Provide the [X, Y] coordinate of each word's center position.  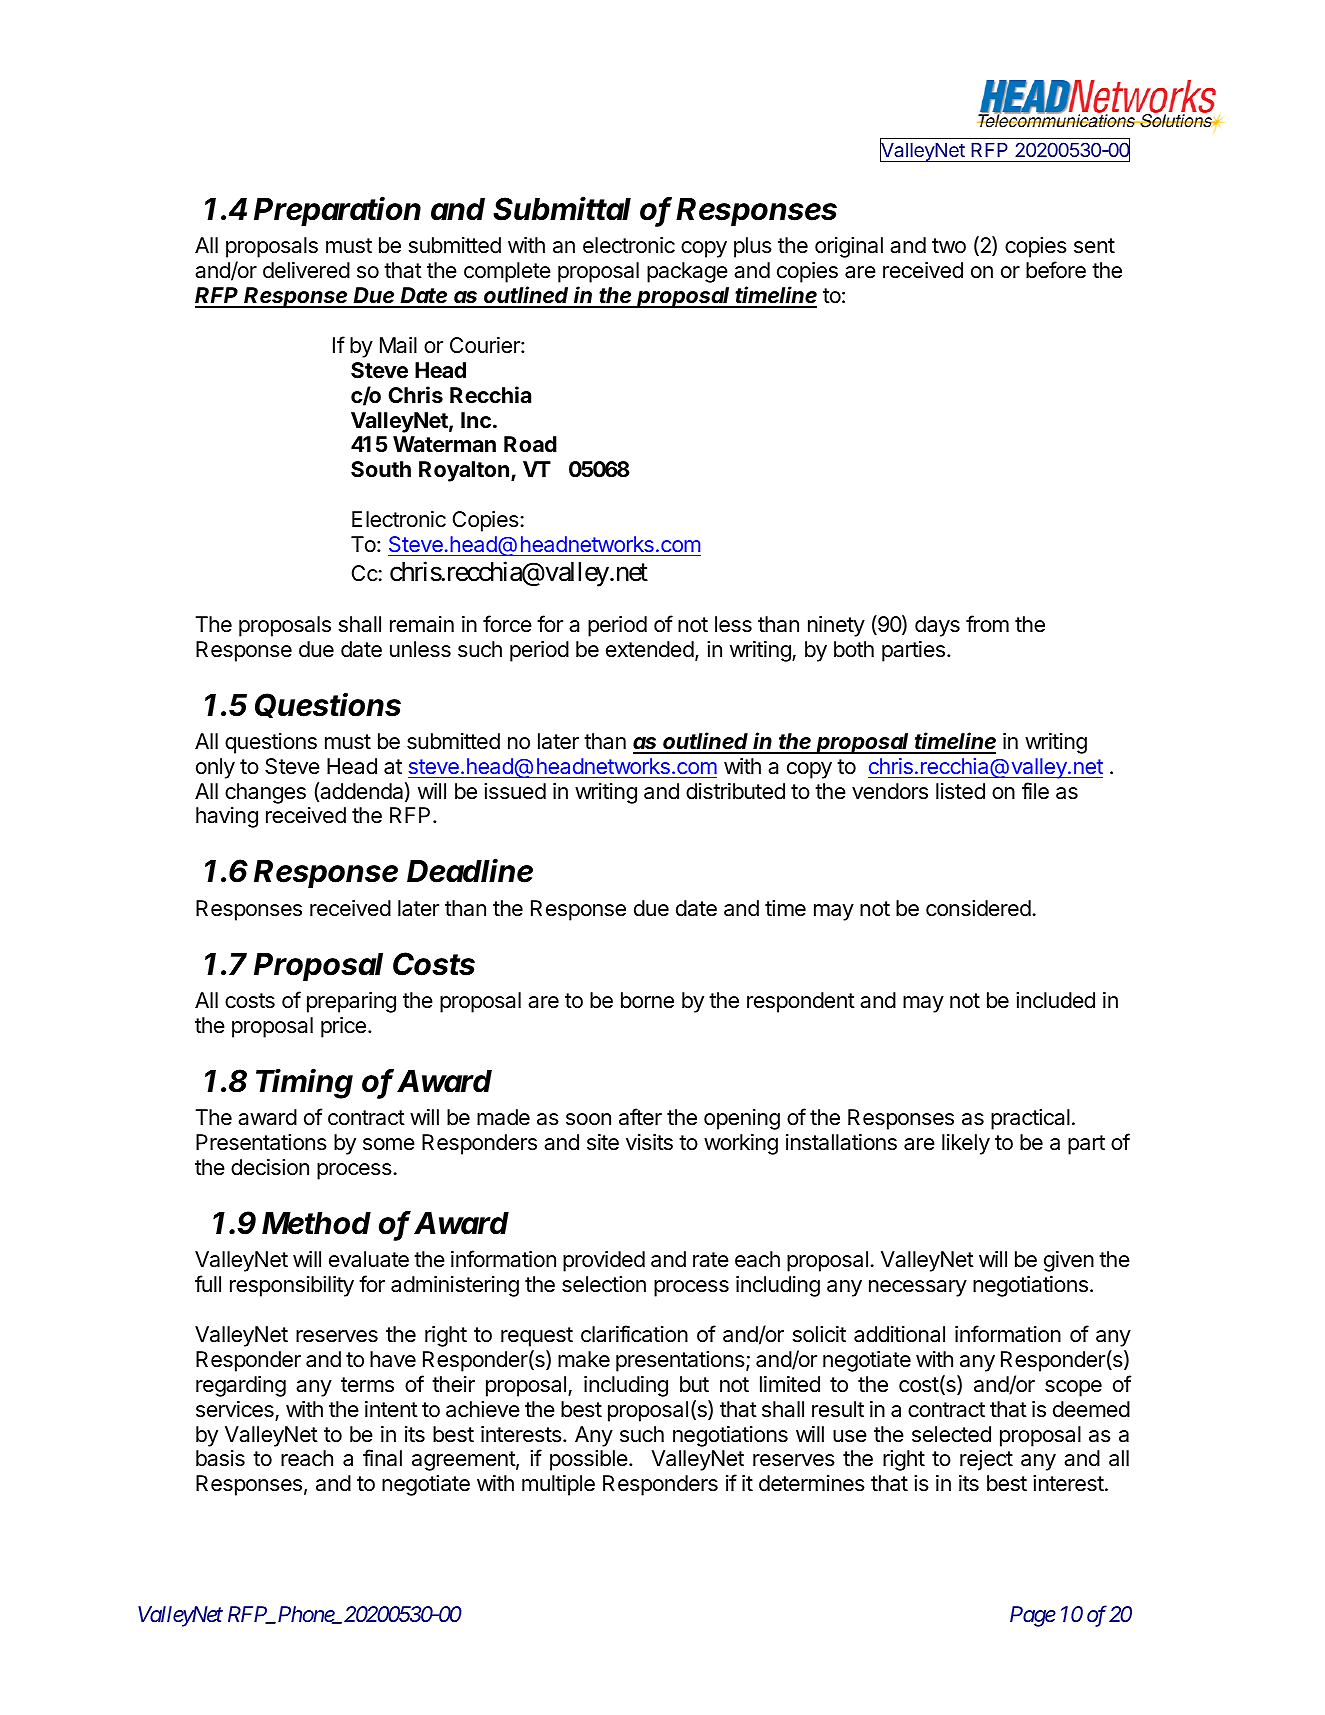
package [687, 272]
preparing [351, 1002]
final [382, 1458]
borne [647, 1000]
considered [978, 908]
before [1056, 270]
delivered [306, 270]
